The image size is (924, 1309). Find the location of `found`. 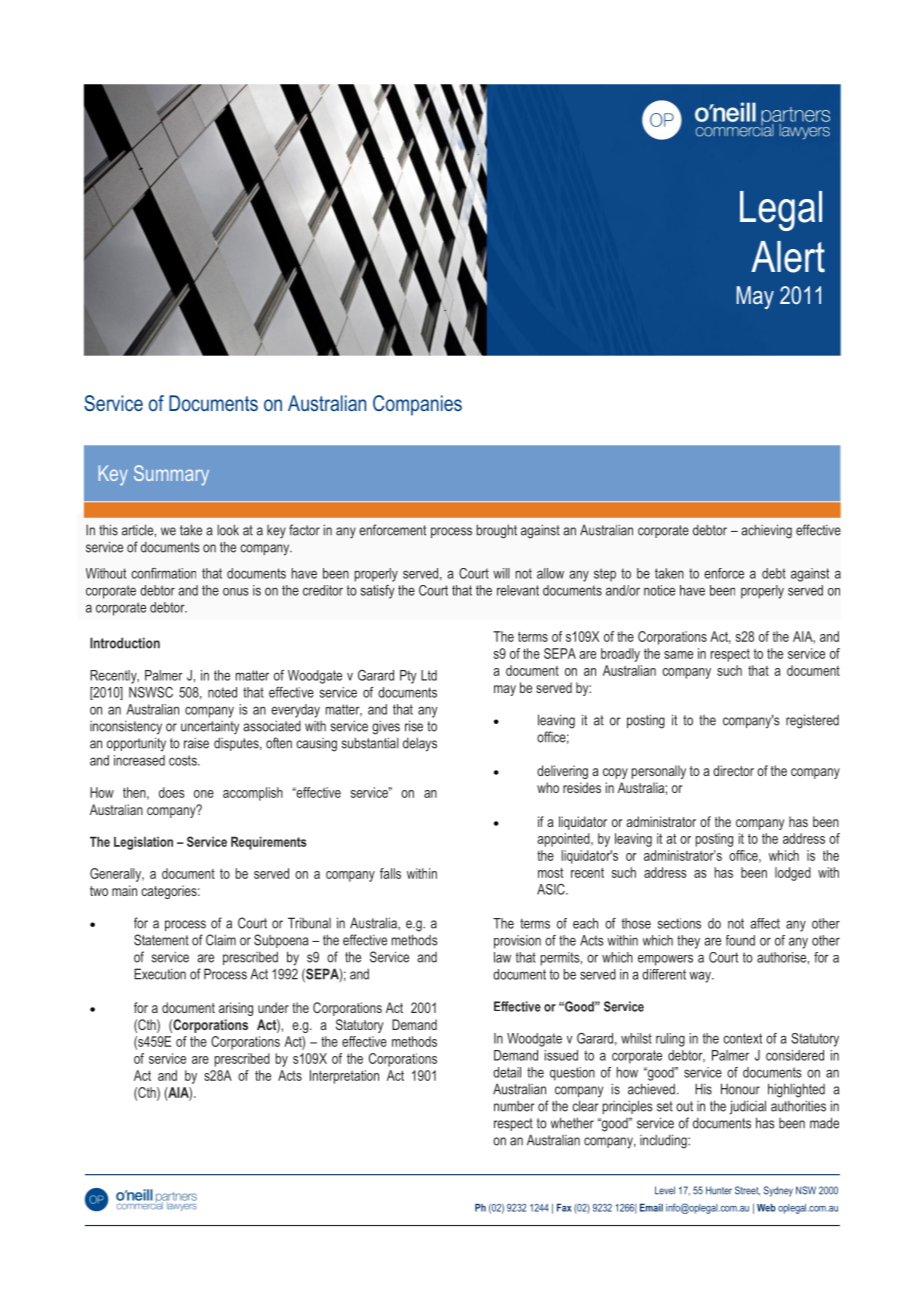

found is located at coordinates (740, 940).
